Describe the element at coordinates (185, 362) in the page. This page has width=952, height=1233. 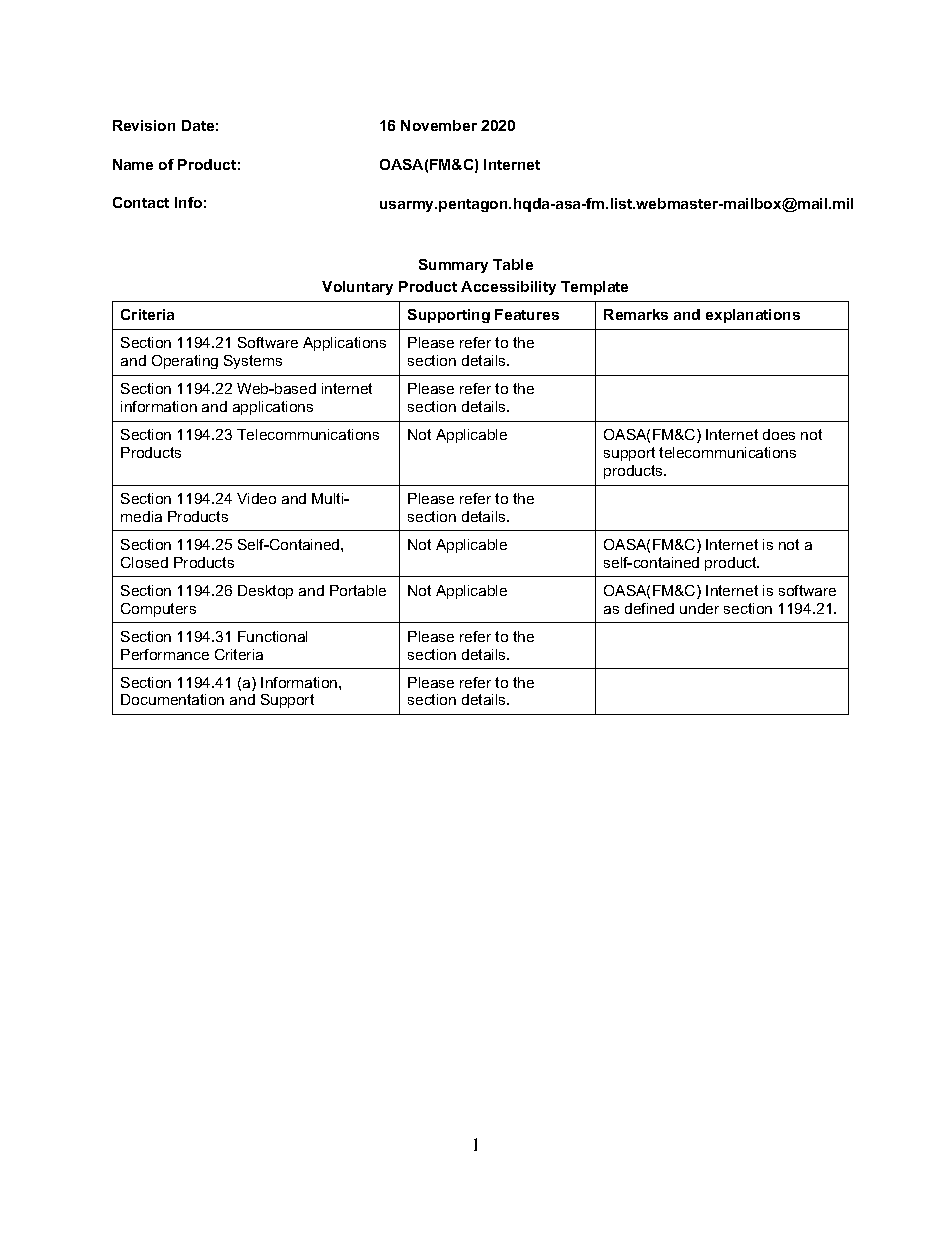
I see `Operating` at that location.
